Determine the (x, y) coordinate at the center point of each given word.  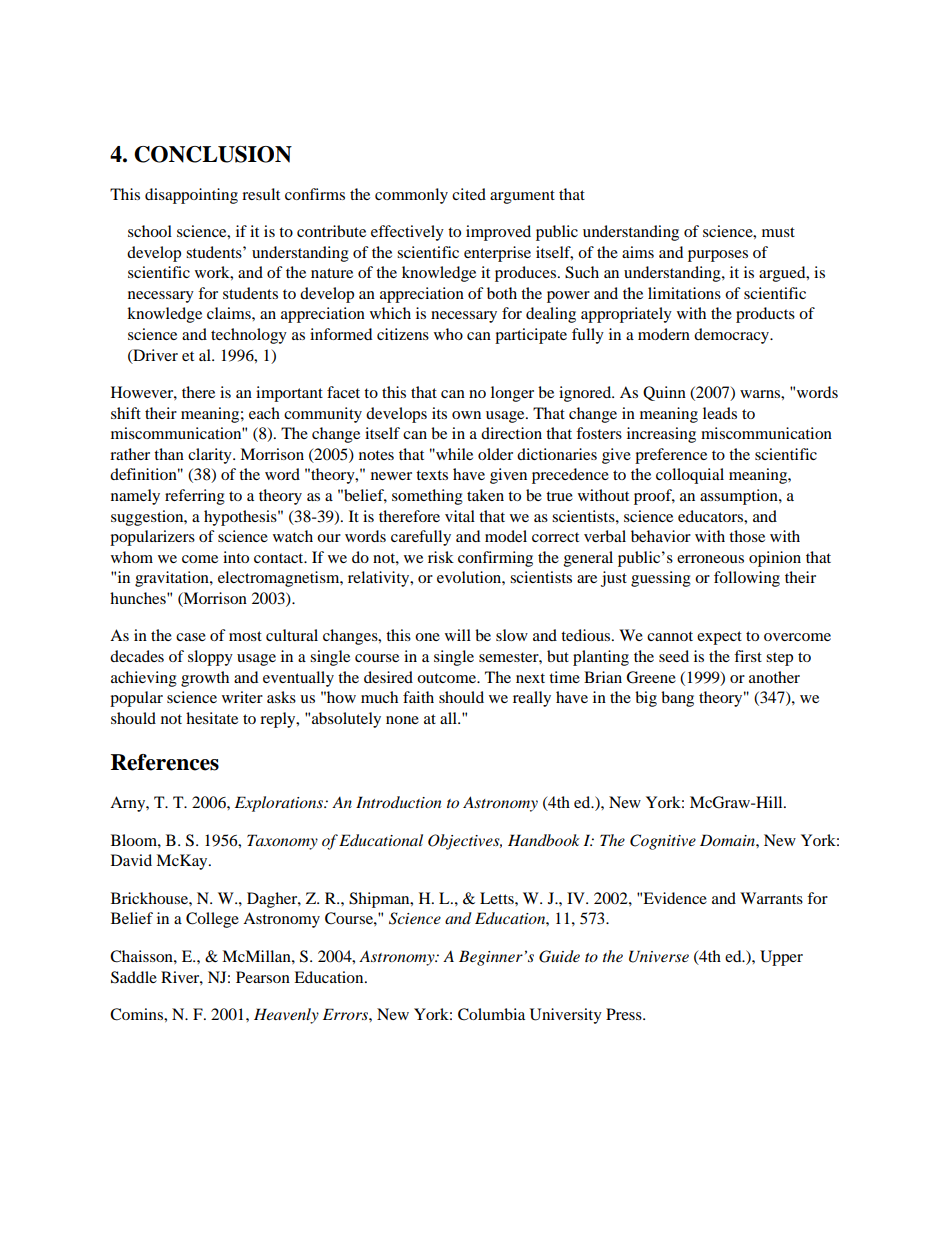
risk (441, 557)
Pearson (263, 977)
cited (469, 194)
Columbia (491, 1014)
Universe (659, 956)
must (778, 232)
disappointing (191, 196)
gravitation (173, 579)
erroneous (710, 559)
